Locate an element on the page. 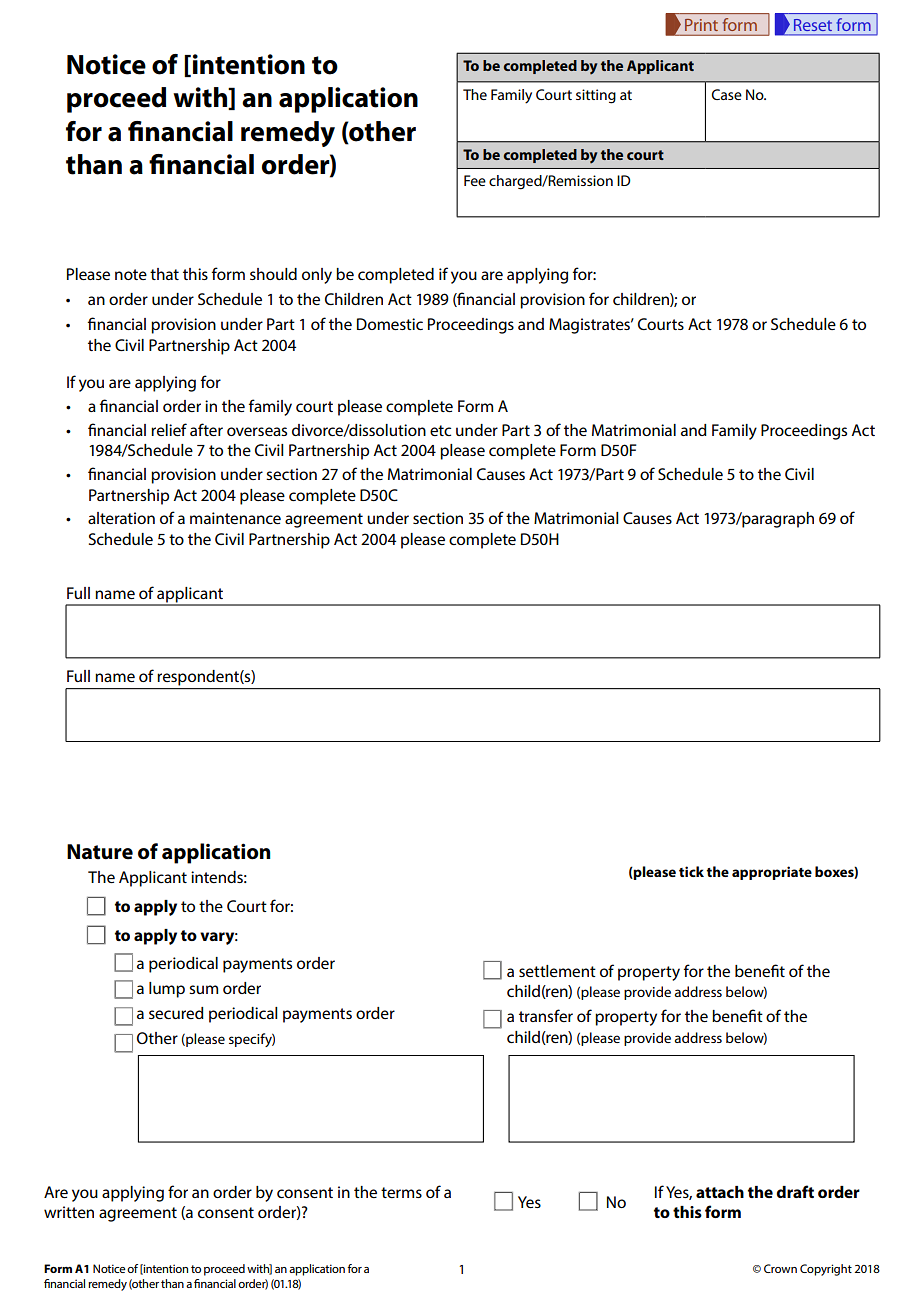 This document has height=1308, width=924. Fee is located at coordinates (475, 180).
